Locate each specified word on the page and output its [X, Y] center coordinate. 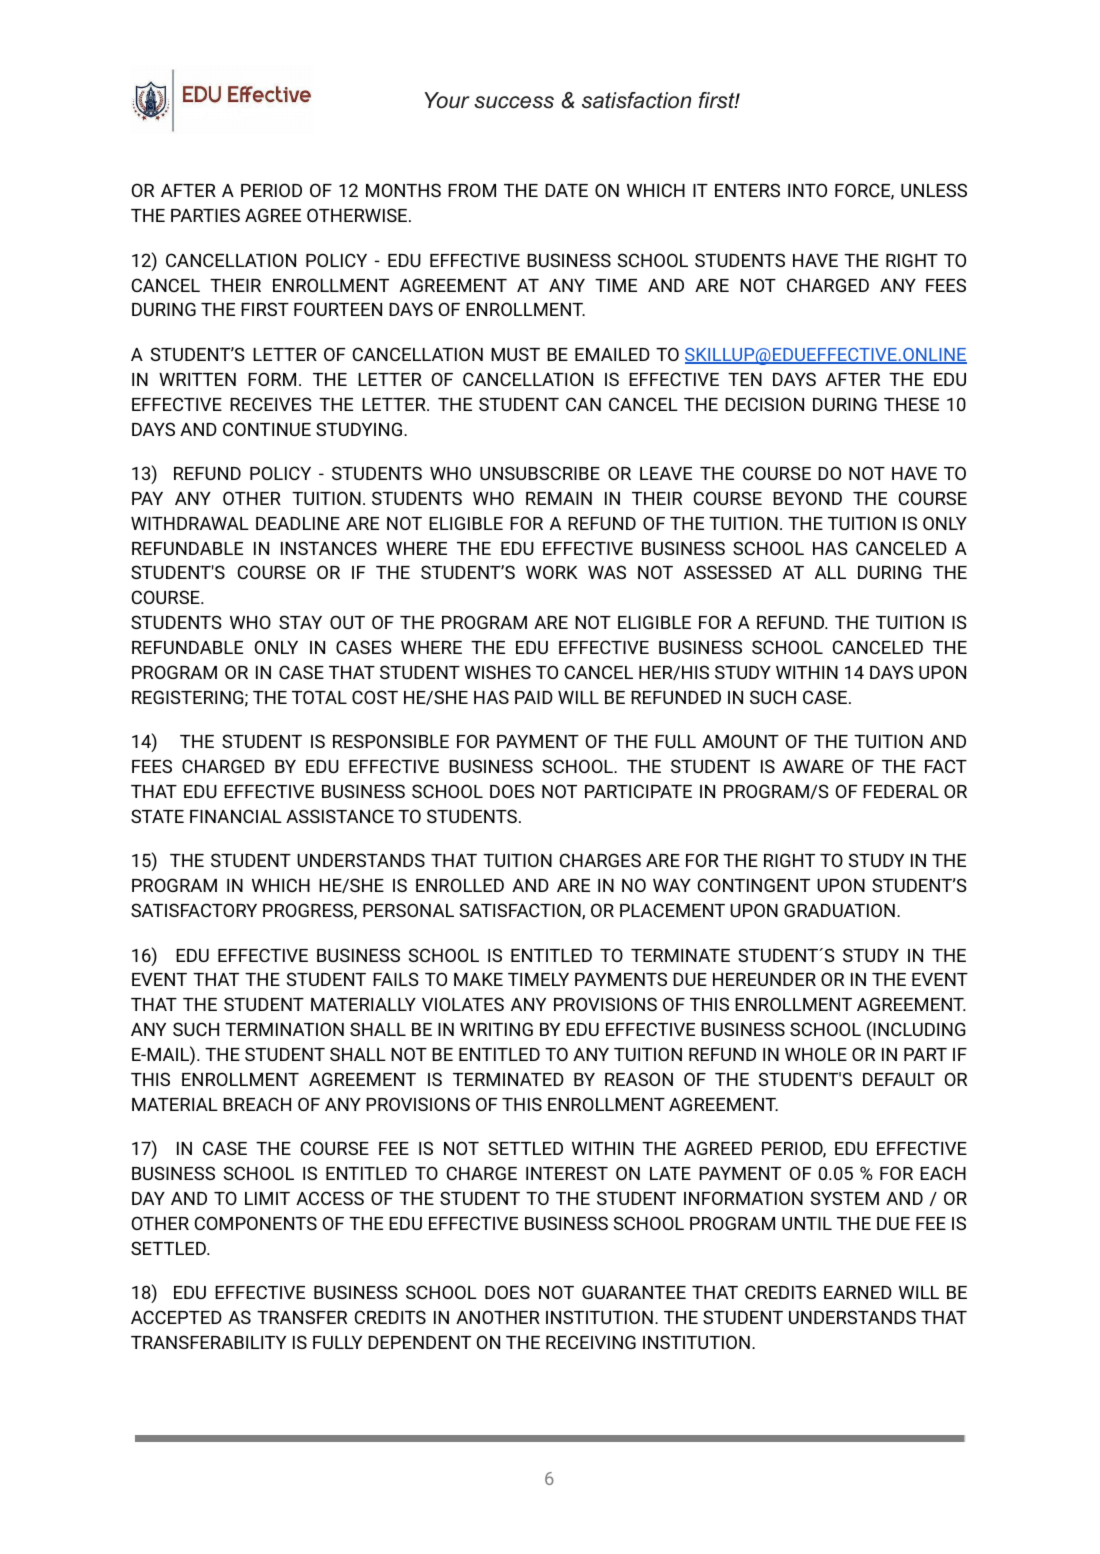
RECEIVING [591, 1342]
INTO [807, 190]
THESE [911, 404]
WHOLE [816, 1054]
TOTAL [319, 697]
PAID [534, 697]
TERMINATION [284, 1029]
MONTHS [403, 190]
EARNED [858, 1292]
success [514, 102]
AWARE [813, 766]
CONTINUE [267, 429]
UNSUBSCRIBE [540, 473]
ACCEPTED [176, 1317]
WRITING [496, 1029]
